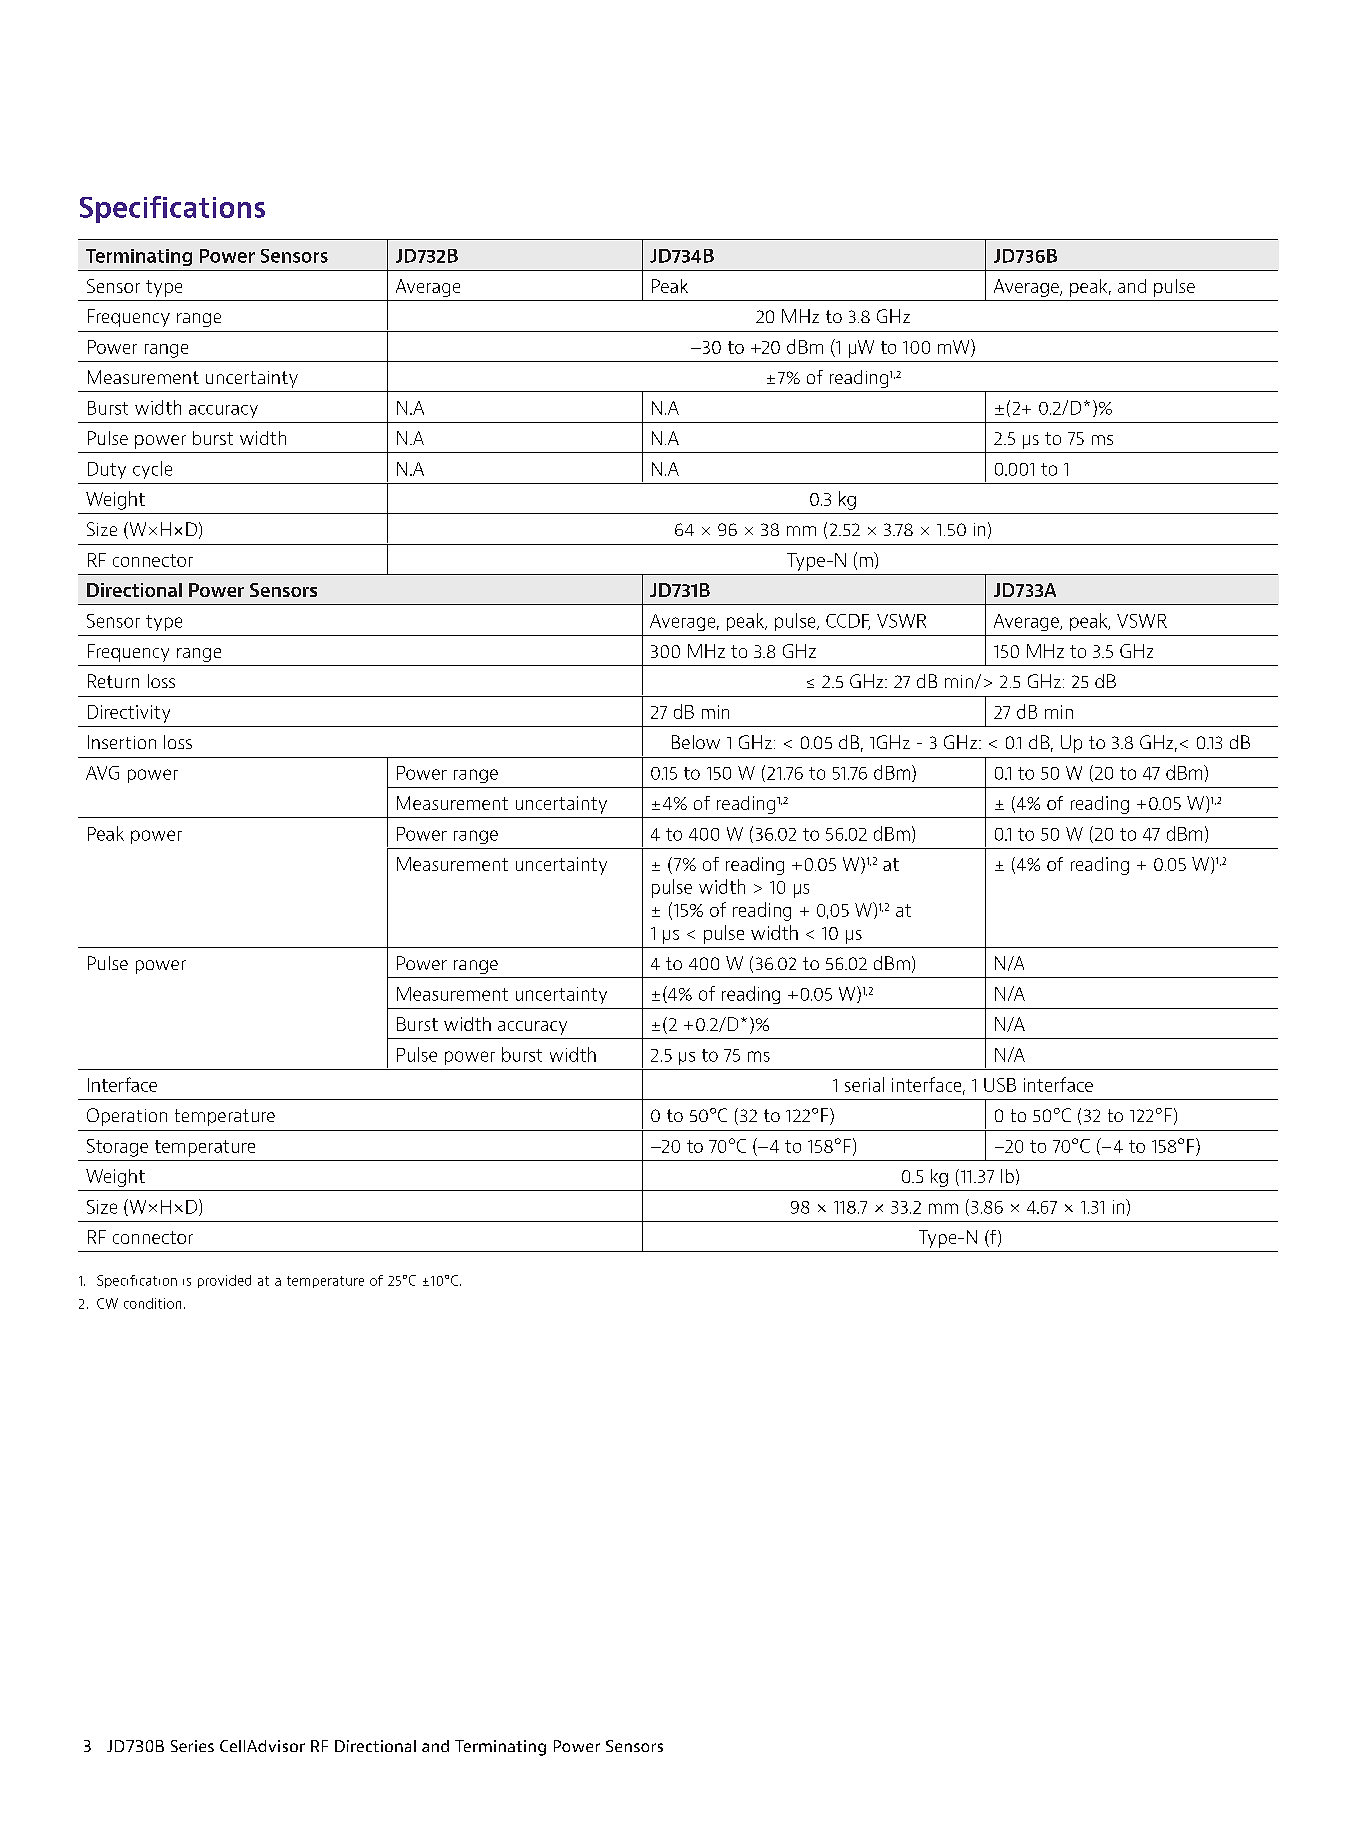 This screenshot has width=1366, height=1822. Describe the element at coordinates (102, 773) in the screenshot. I see `AVG` at that location.
